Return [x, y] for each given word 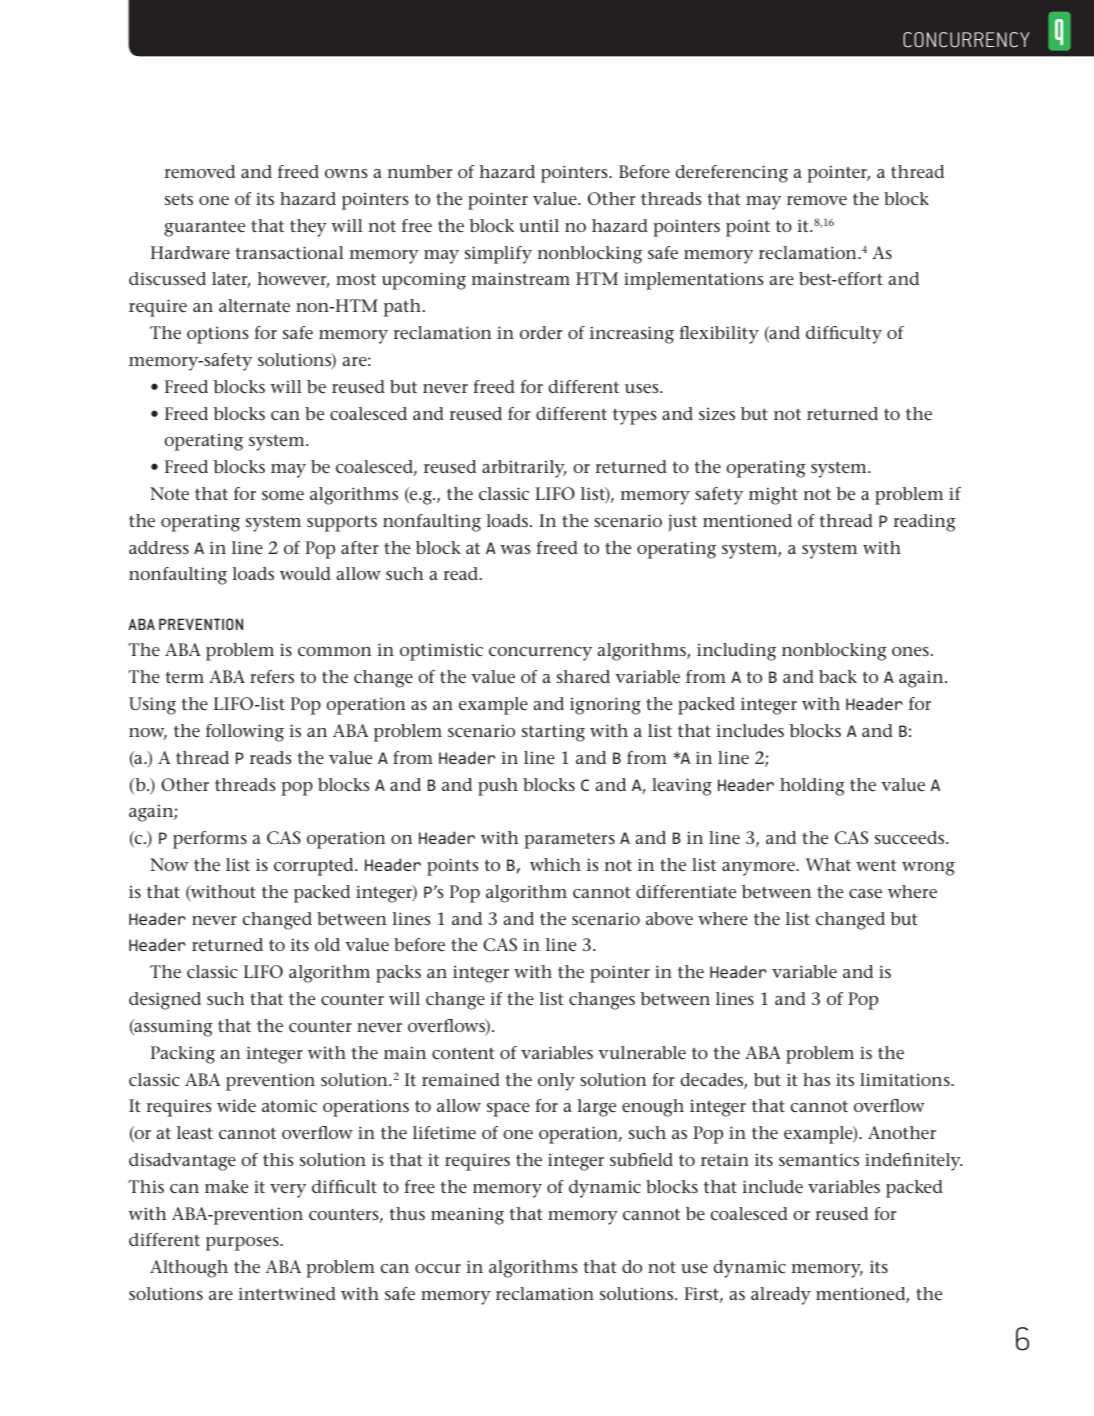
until [539, 225]
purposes [243, 1244]
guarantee [204, 229]
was [515, 549]
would [305, 573]
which [555, 864]
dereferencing [731, 174]
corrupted [315, 867]
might [773, 496]
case [865, 893]
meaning [467, 1216]
